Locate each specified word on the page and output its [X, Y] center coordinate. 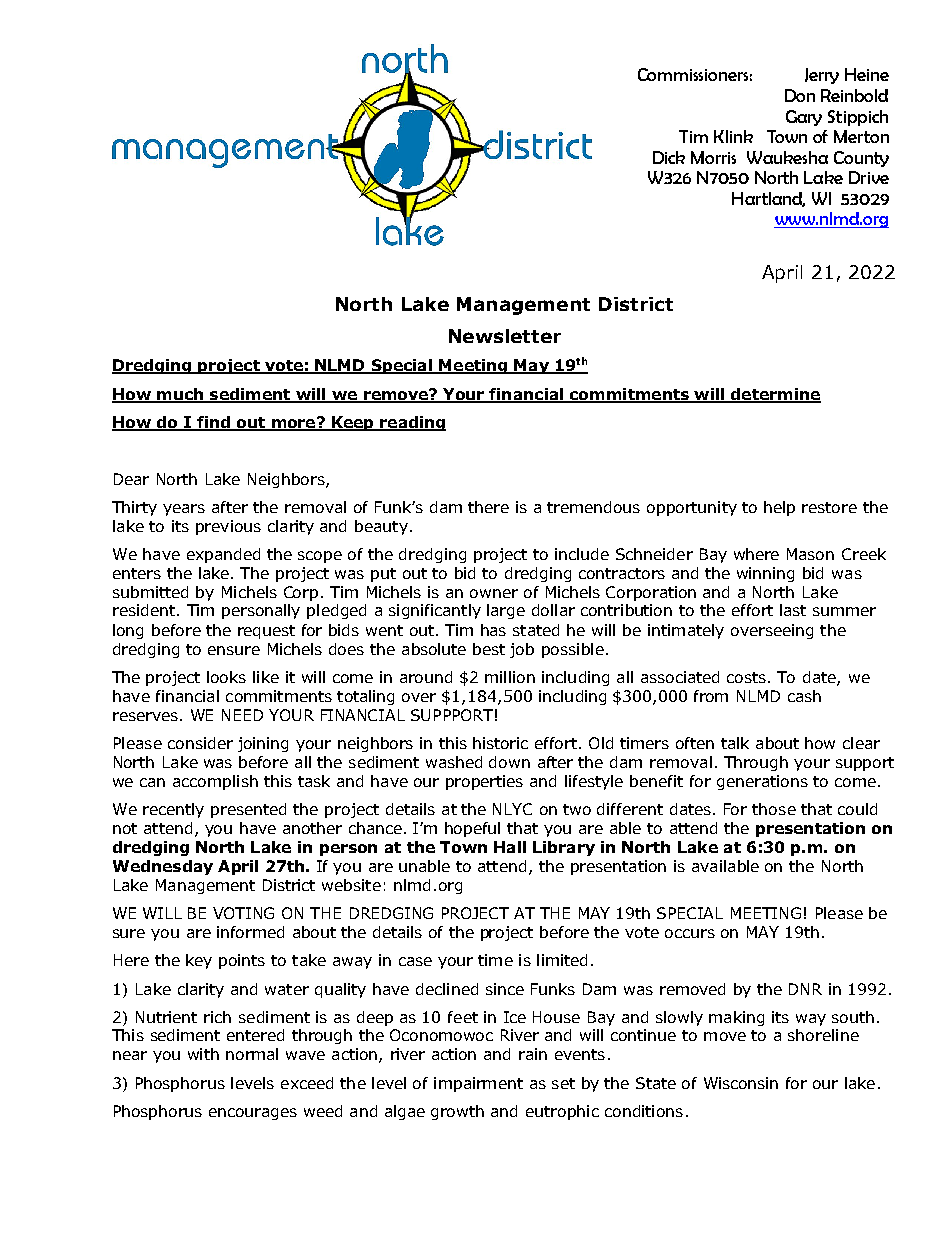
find [213, 423]
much [180, 395]
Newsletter [505, 336]
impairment [478, 1084]
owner [494, 593]
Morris [713, 157]
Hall [510, 847]
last [793, 610]
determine [775, 395]
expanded [223, 555]
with [203, 1054]
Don [800, 95]
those [774, 809]
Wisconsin [741, 1083]
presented [248, 810]
